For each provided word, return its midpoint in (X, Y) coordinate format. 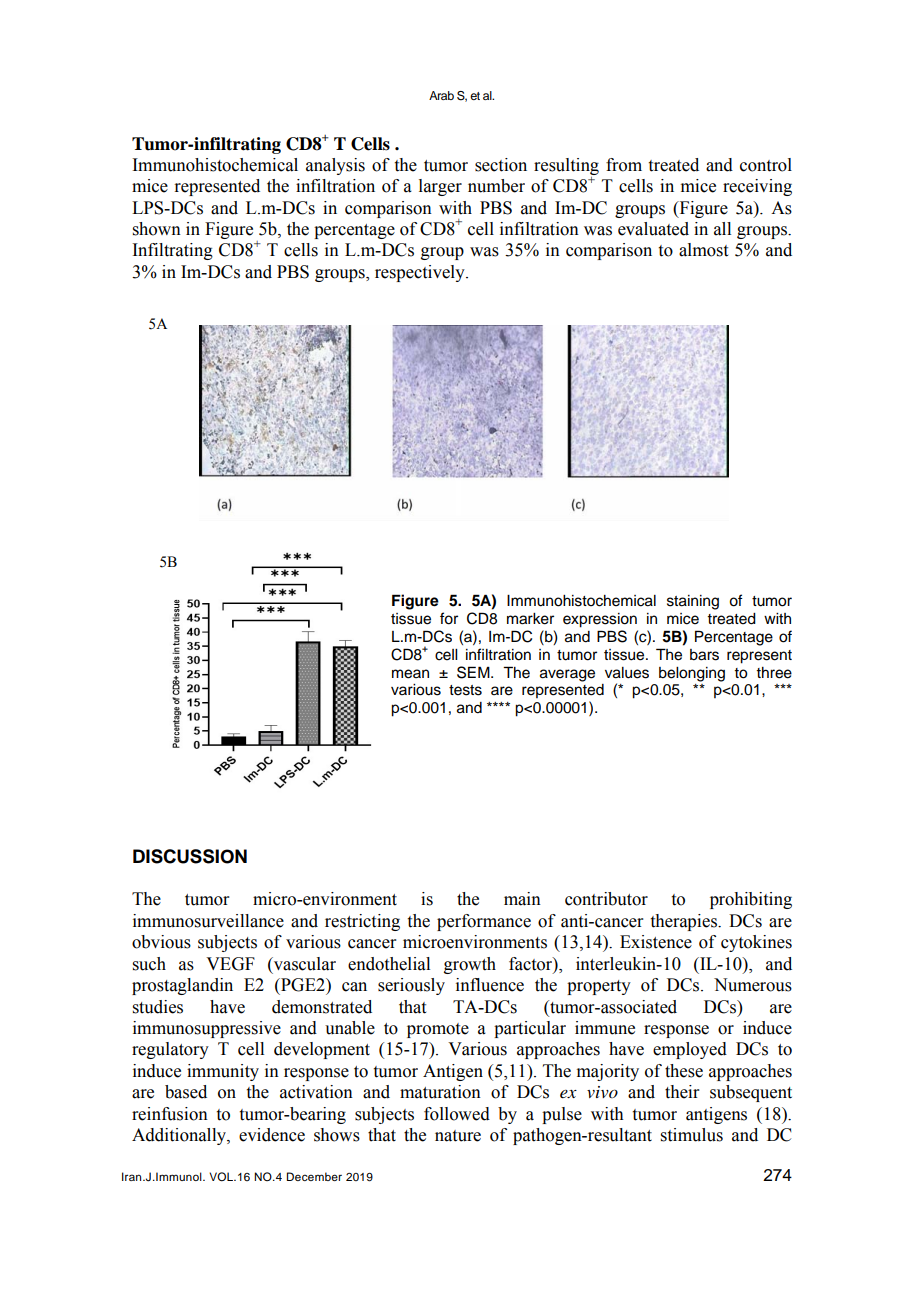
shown (157, 229)
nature (458, 1136)
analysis (335, 166)
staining (693, 602)
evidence (272, 1135)
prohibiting (751, 900)
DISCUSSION (190, 856)
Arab (441, 95)
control (766, 165)
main (522, 899)
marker (530, 619)
